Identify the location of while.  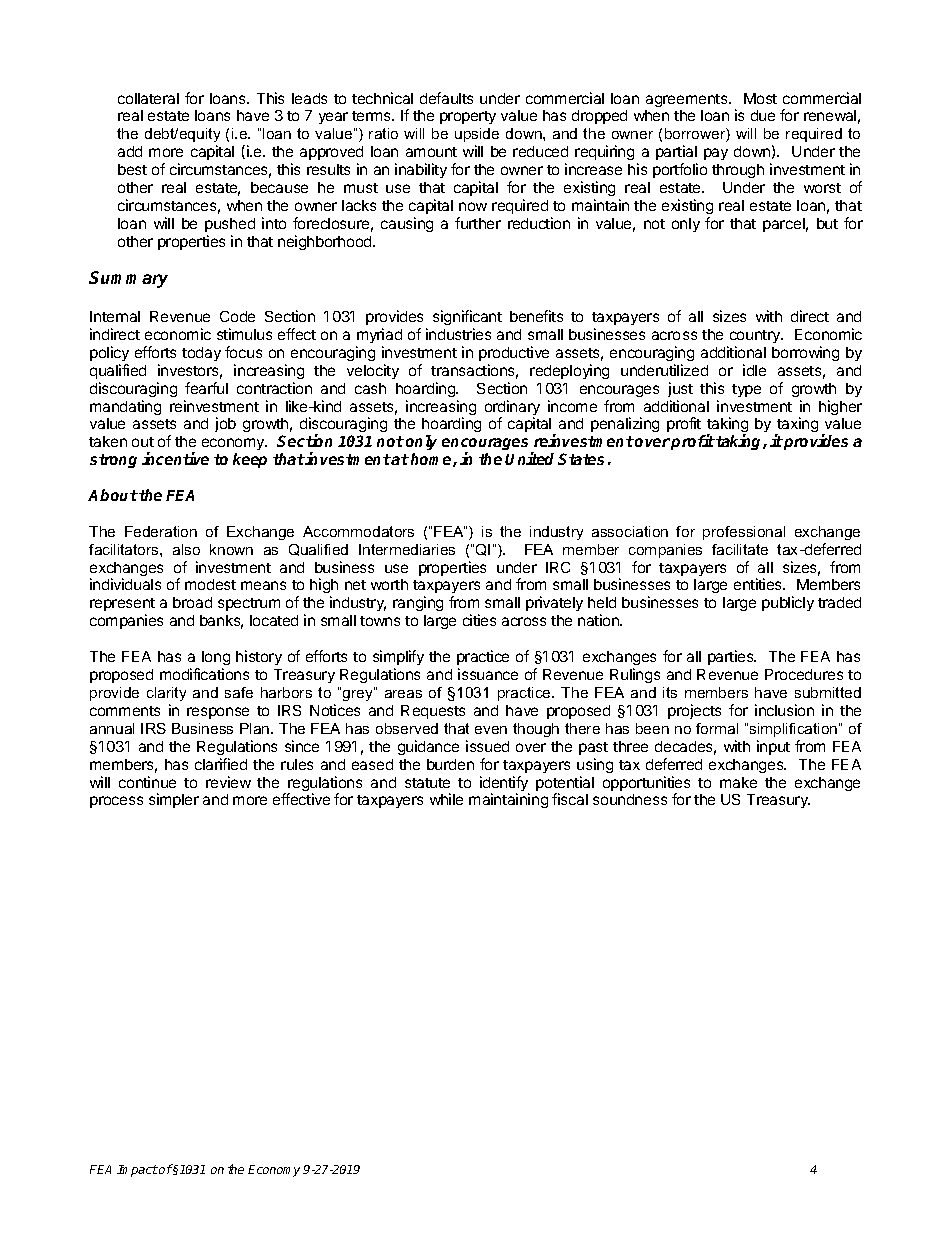
(446, 799).
